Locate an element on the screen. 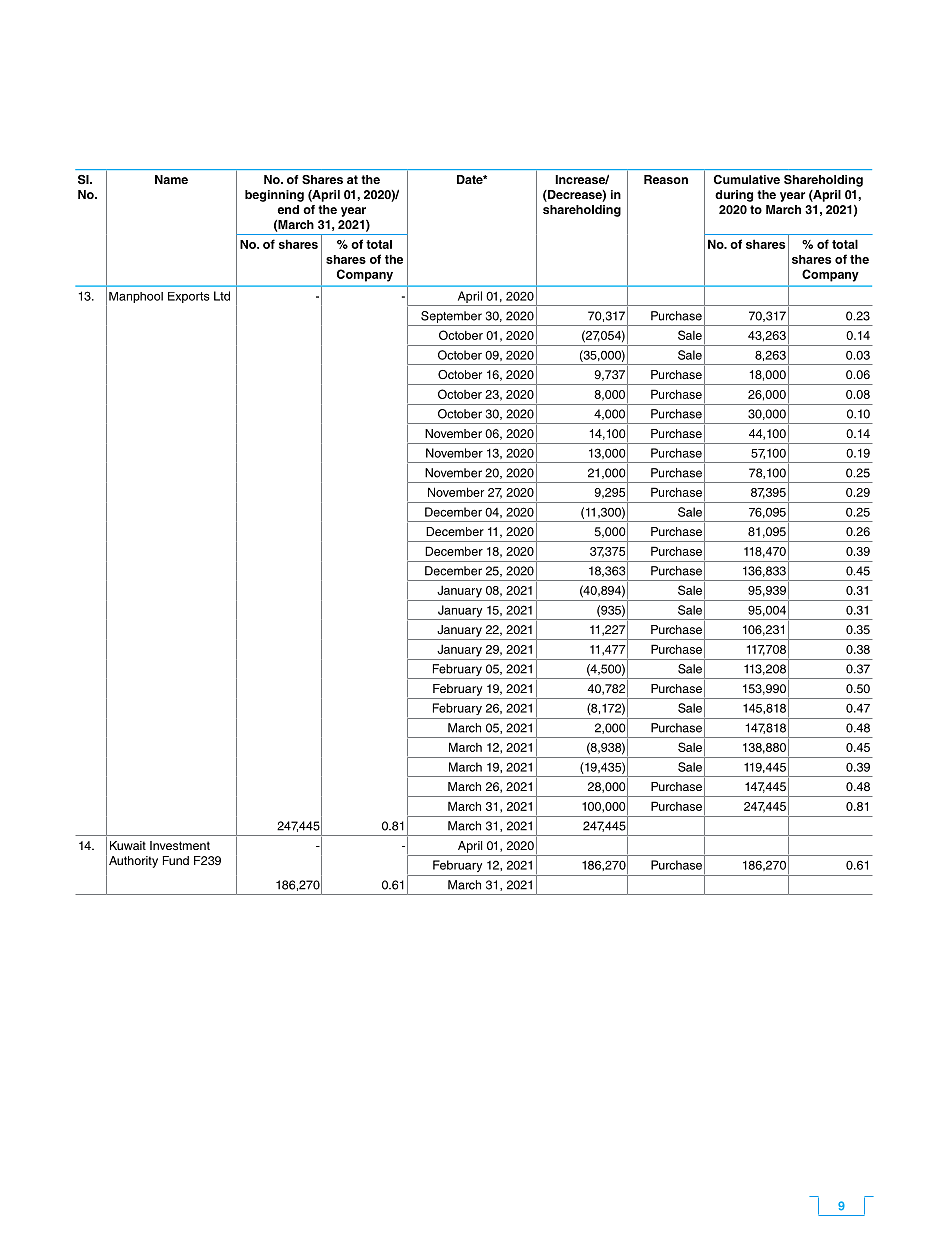 The width and height of the screenshot is (952, 1241). September is located at coordinates (451, 317).
